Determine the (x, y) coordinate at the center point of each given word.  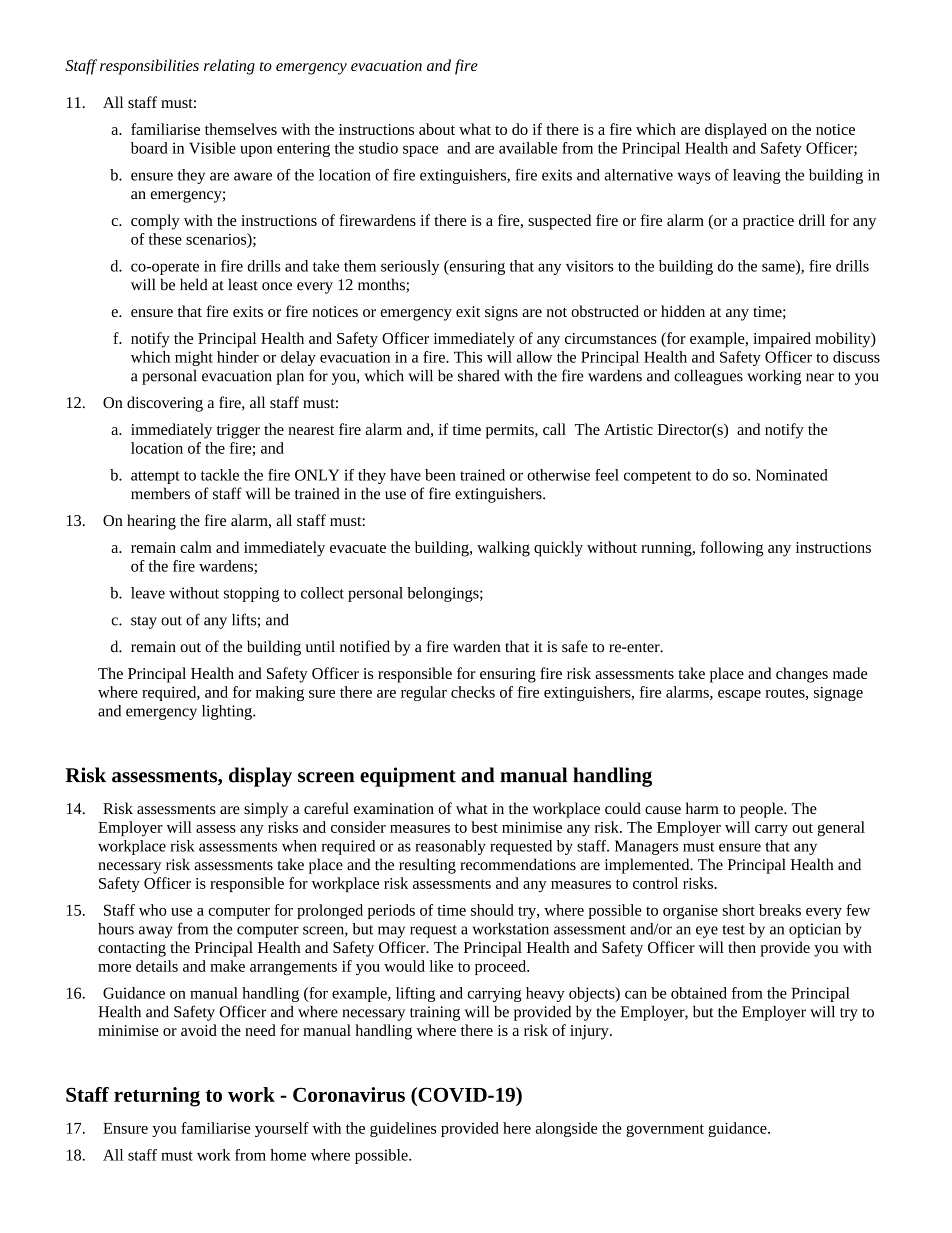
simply (266, 810)
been (440, 475)
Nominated (792, 475)
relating (229, 67)
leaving (757, 176)
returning (157, 1097)
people (762, 810)
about (437, 129)
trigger (238, 431)
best (484, 827)
